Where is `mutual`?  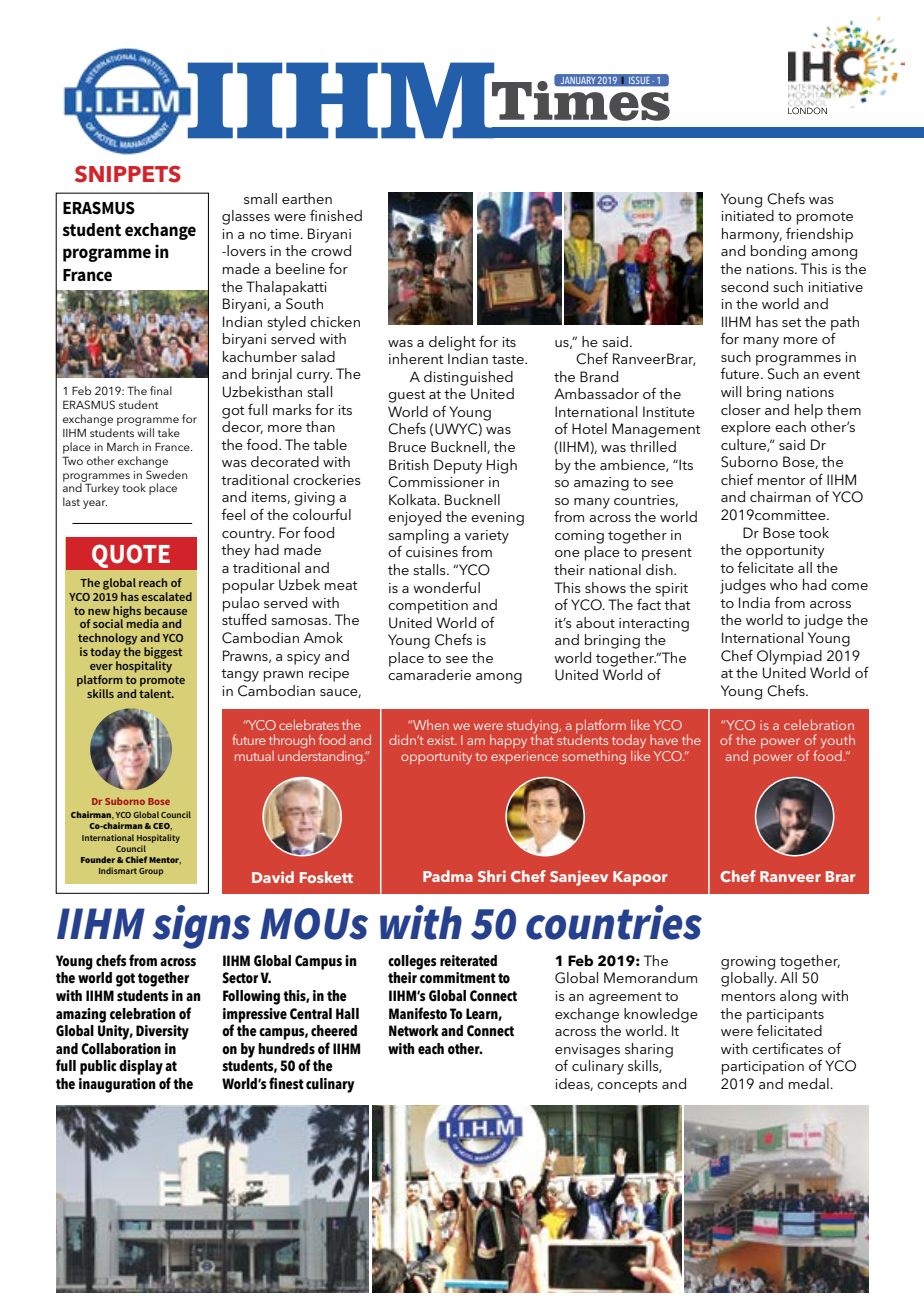 mutual is located at coordinates (254, 756).
